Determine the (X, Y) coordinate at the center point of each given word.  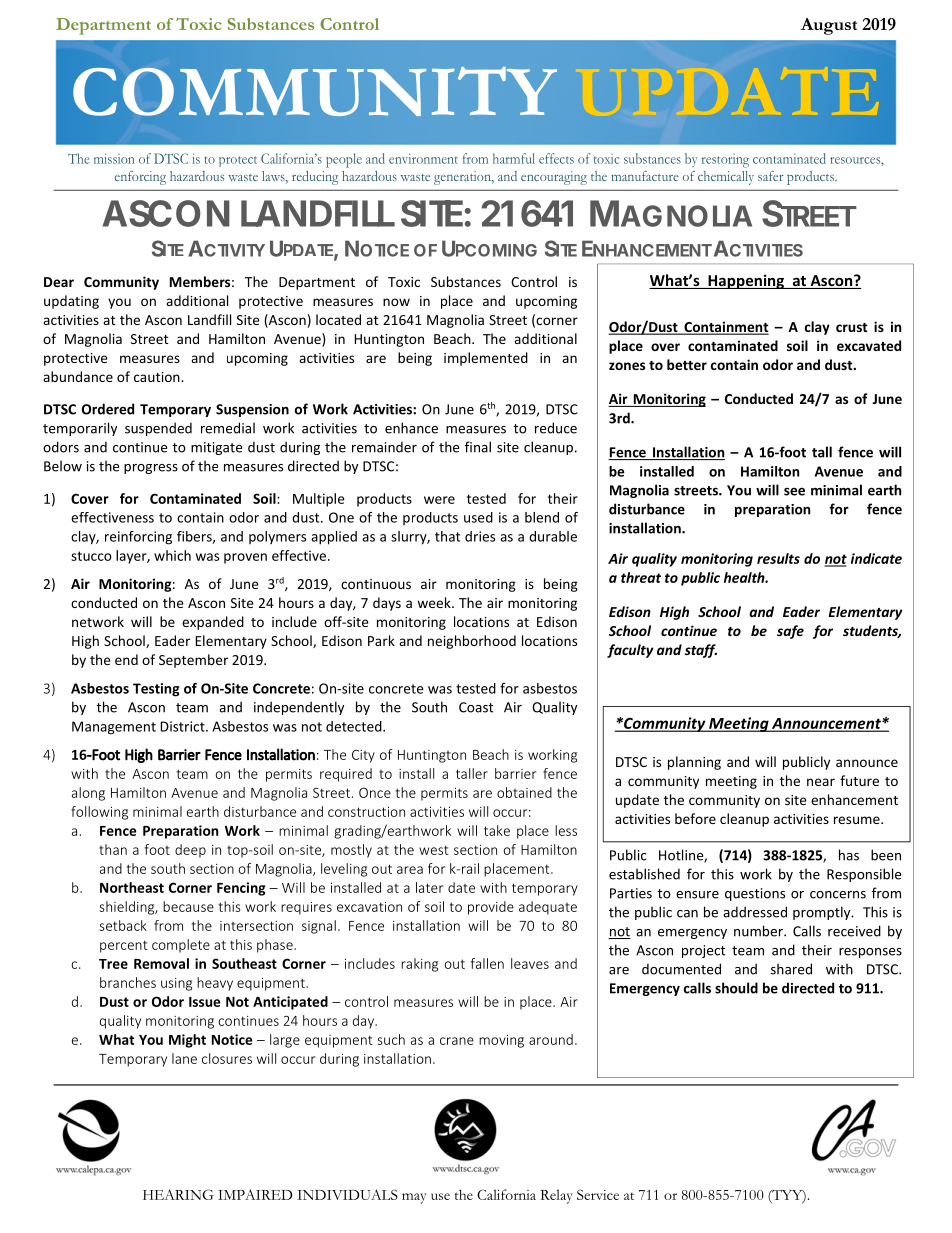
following (99, 813)
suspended (158, 429)
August (829, 26)
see (794, 491)
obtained (524, 792)
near (821, 782)
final (478, 447)
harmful (514, 158)
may (414, 1198)
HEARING (178, 1194)
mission (114, 158)
